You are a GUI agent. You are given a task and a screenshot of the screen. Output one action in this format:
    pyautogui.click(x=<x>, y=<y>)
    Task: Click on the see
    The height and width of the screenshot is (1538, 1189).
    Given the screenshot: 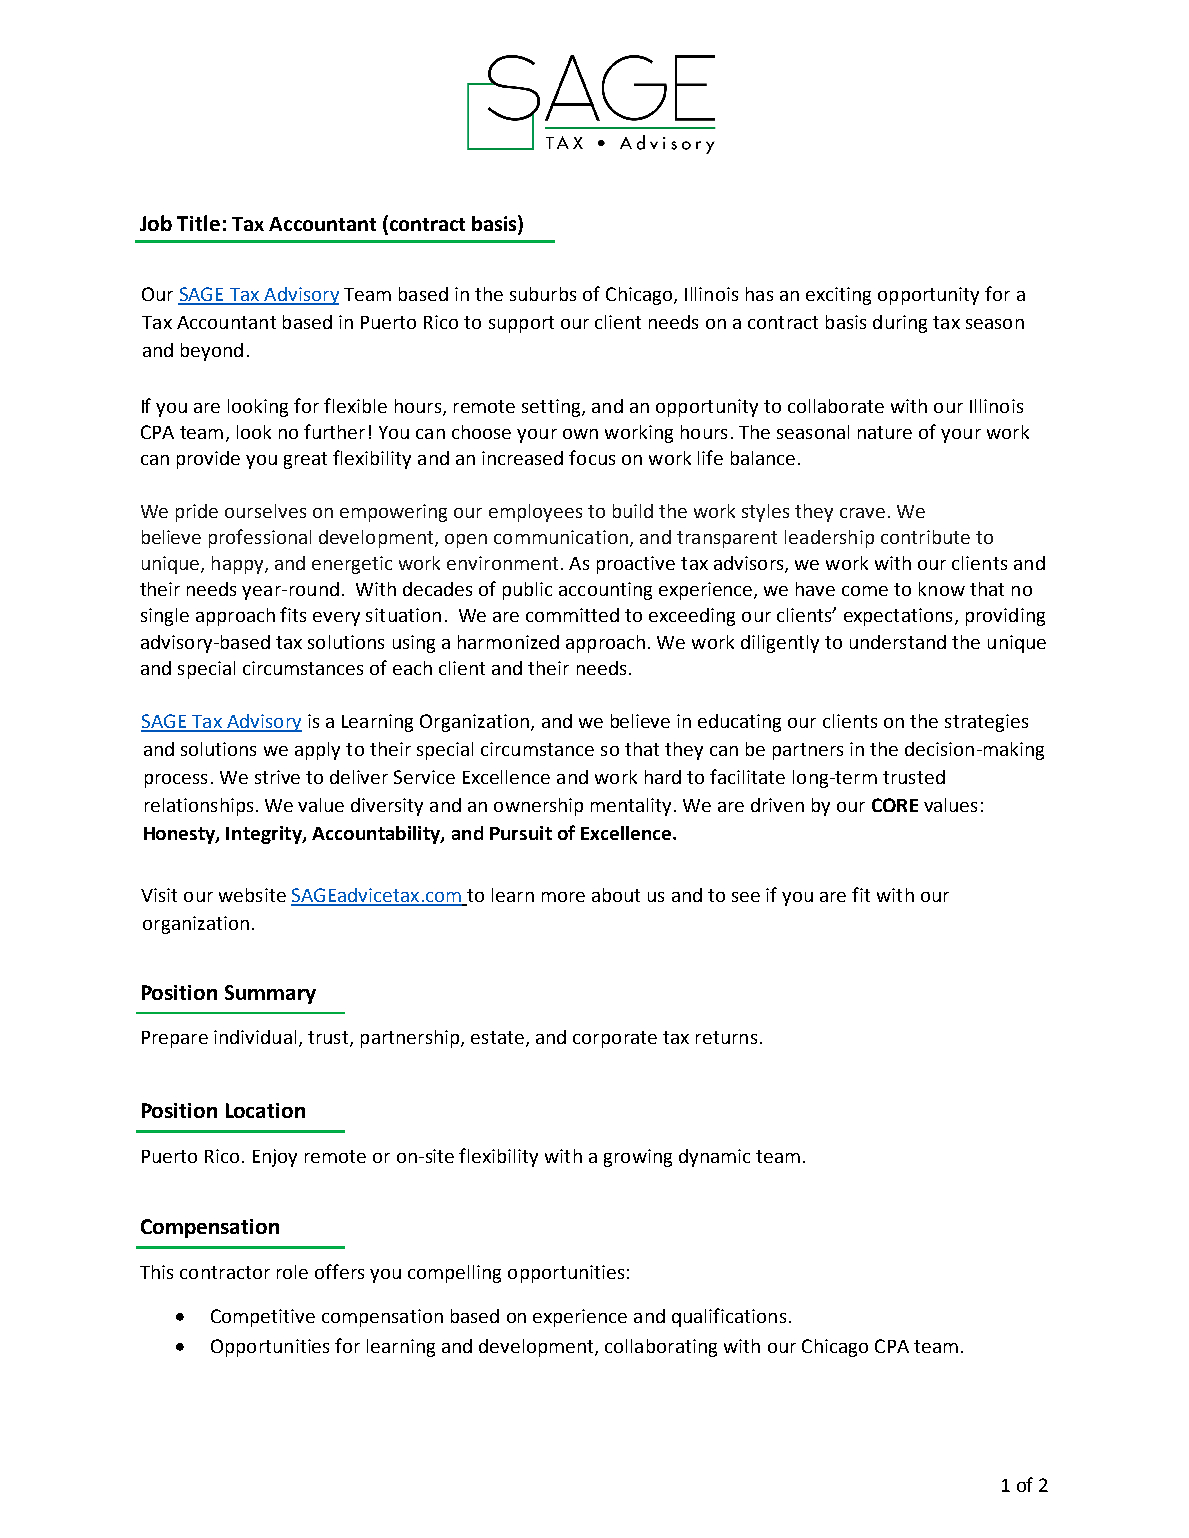 What is the action you would take?
    pyautogui.click(x=746, y=897)
